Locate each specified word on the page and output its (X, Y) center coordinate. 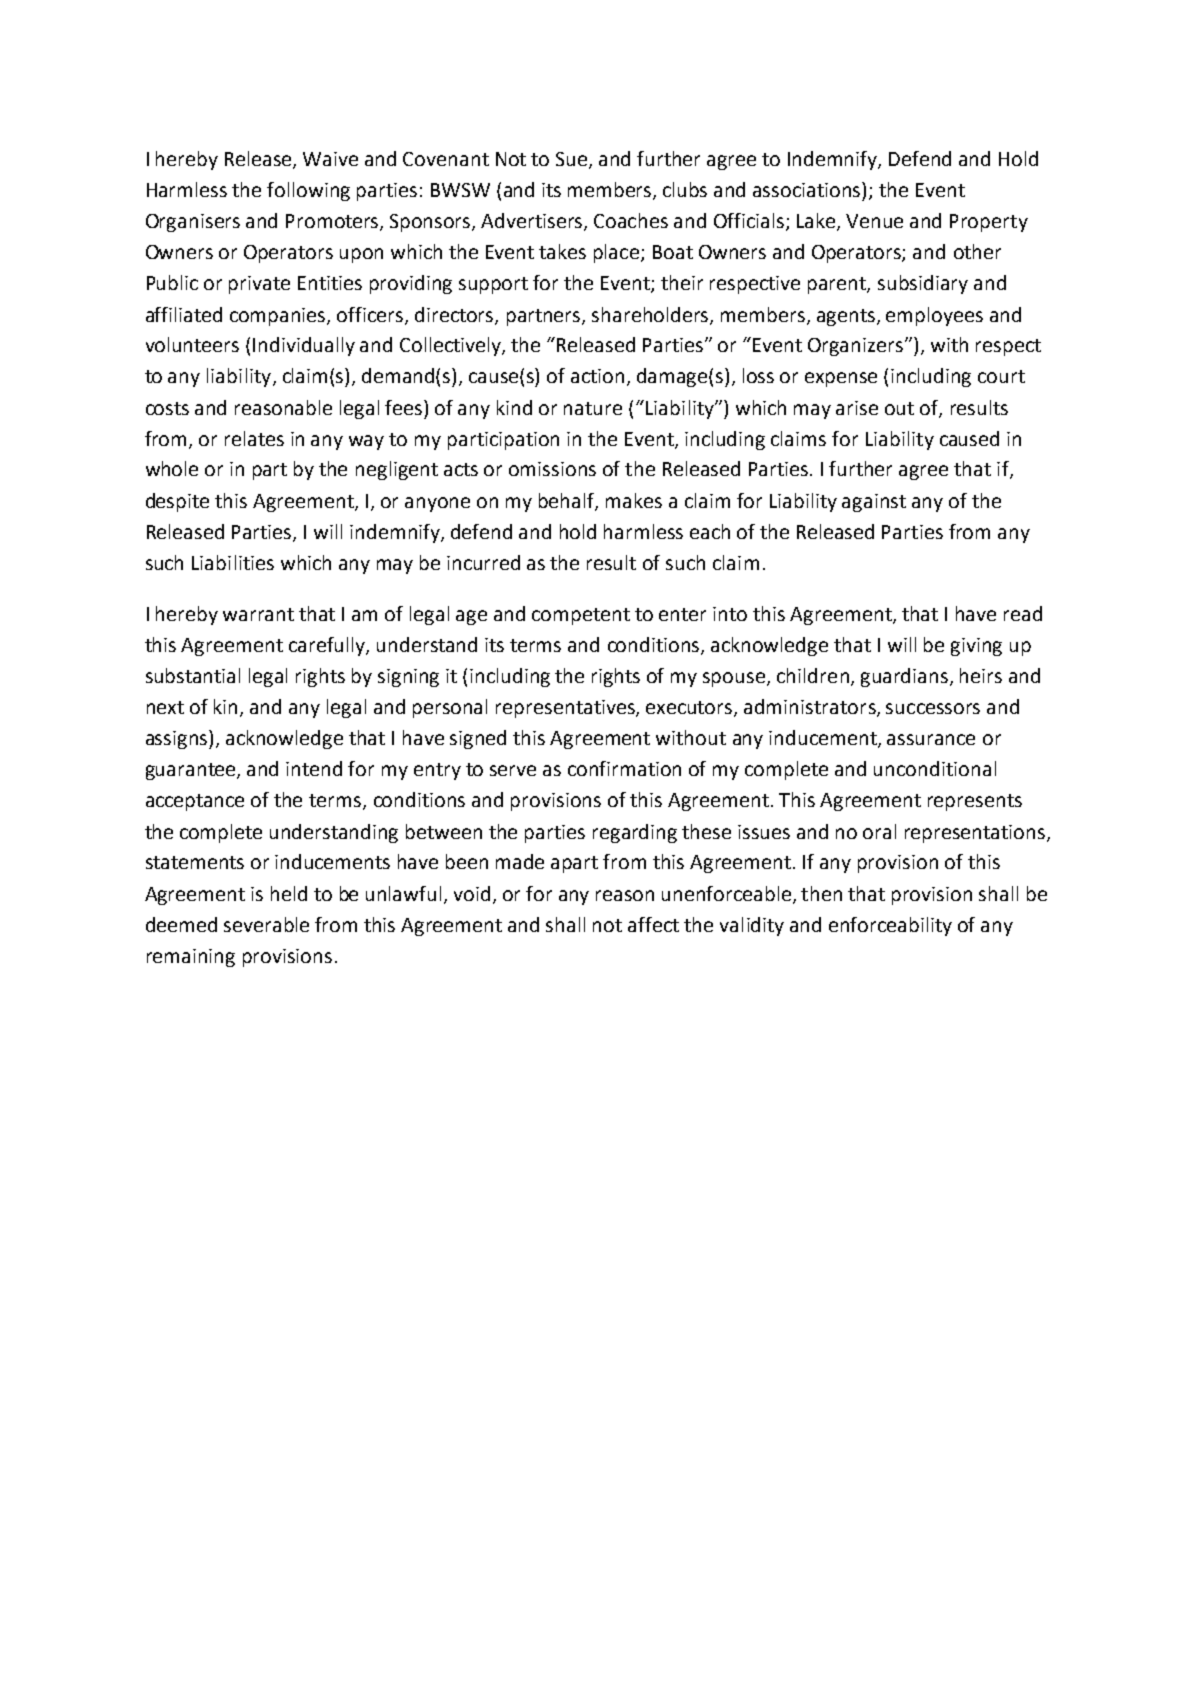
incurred (483, 562)
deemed (181, 924)
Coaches (631, 220)
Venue (874, 221)
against (874, 503)
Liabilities (233, 562)
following (308, 191)
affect (653, 924)
